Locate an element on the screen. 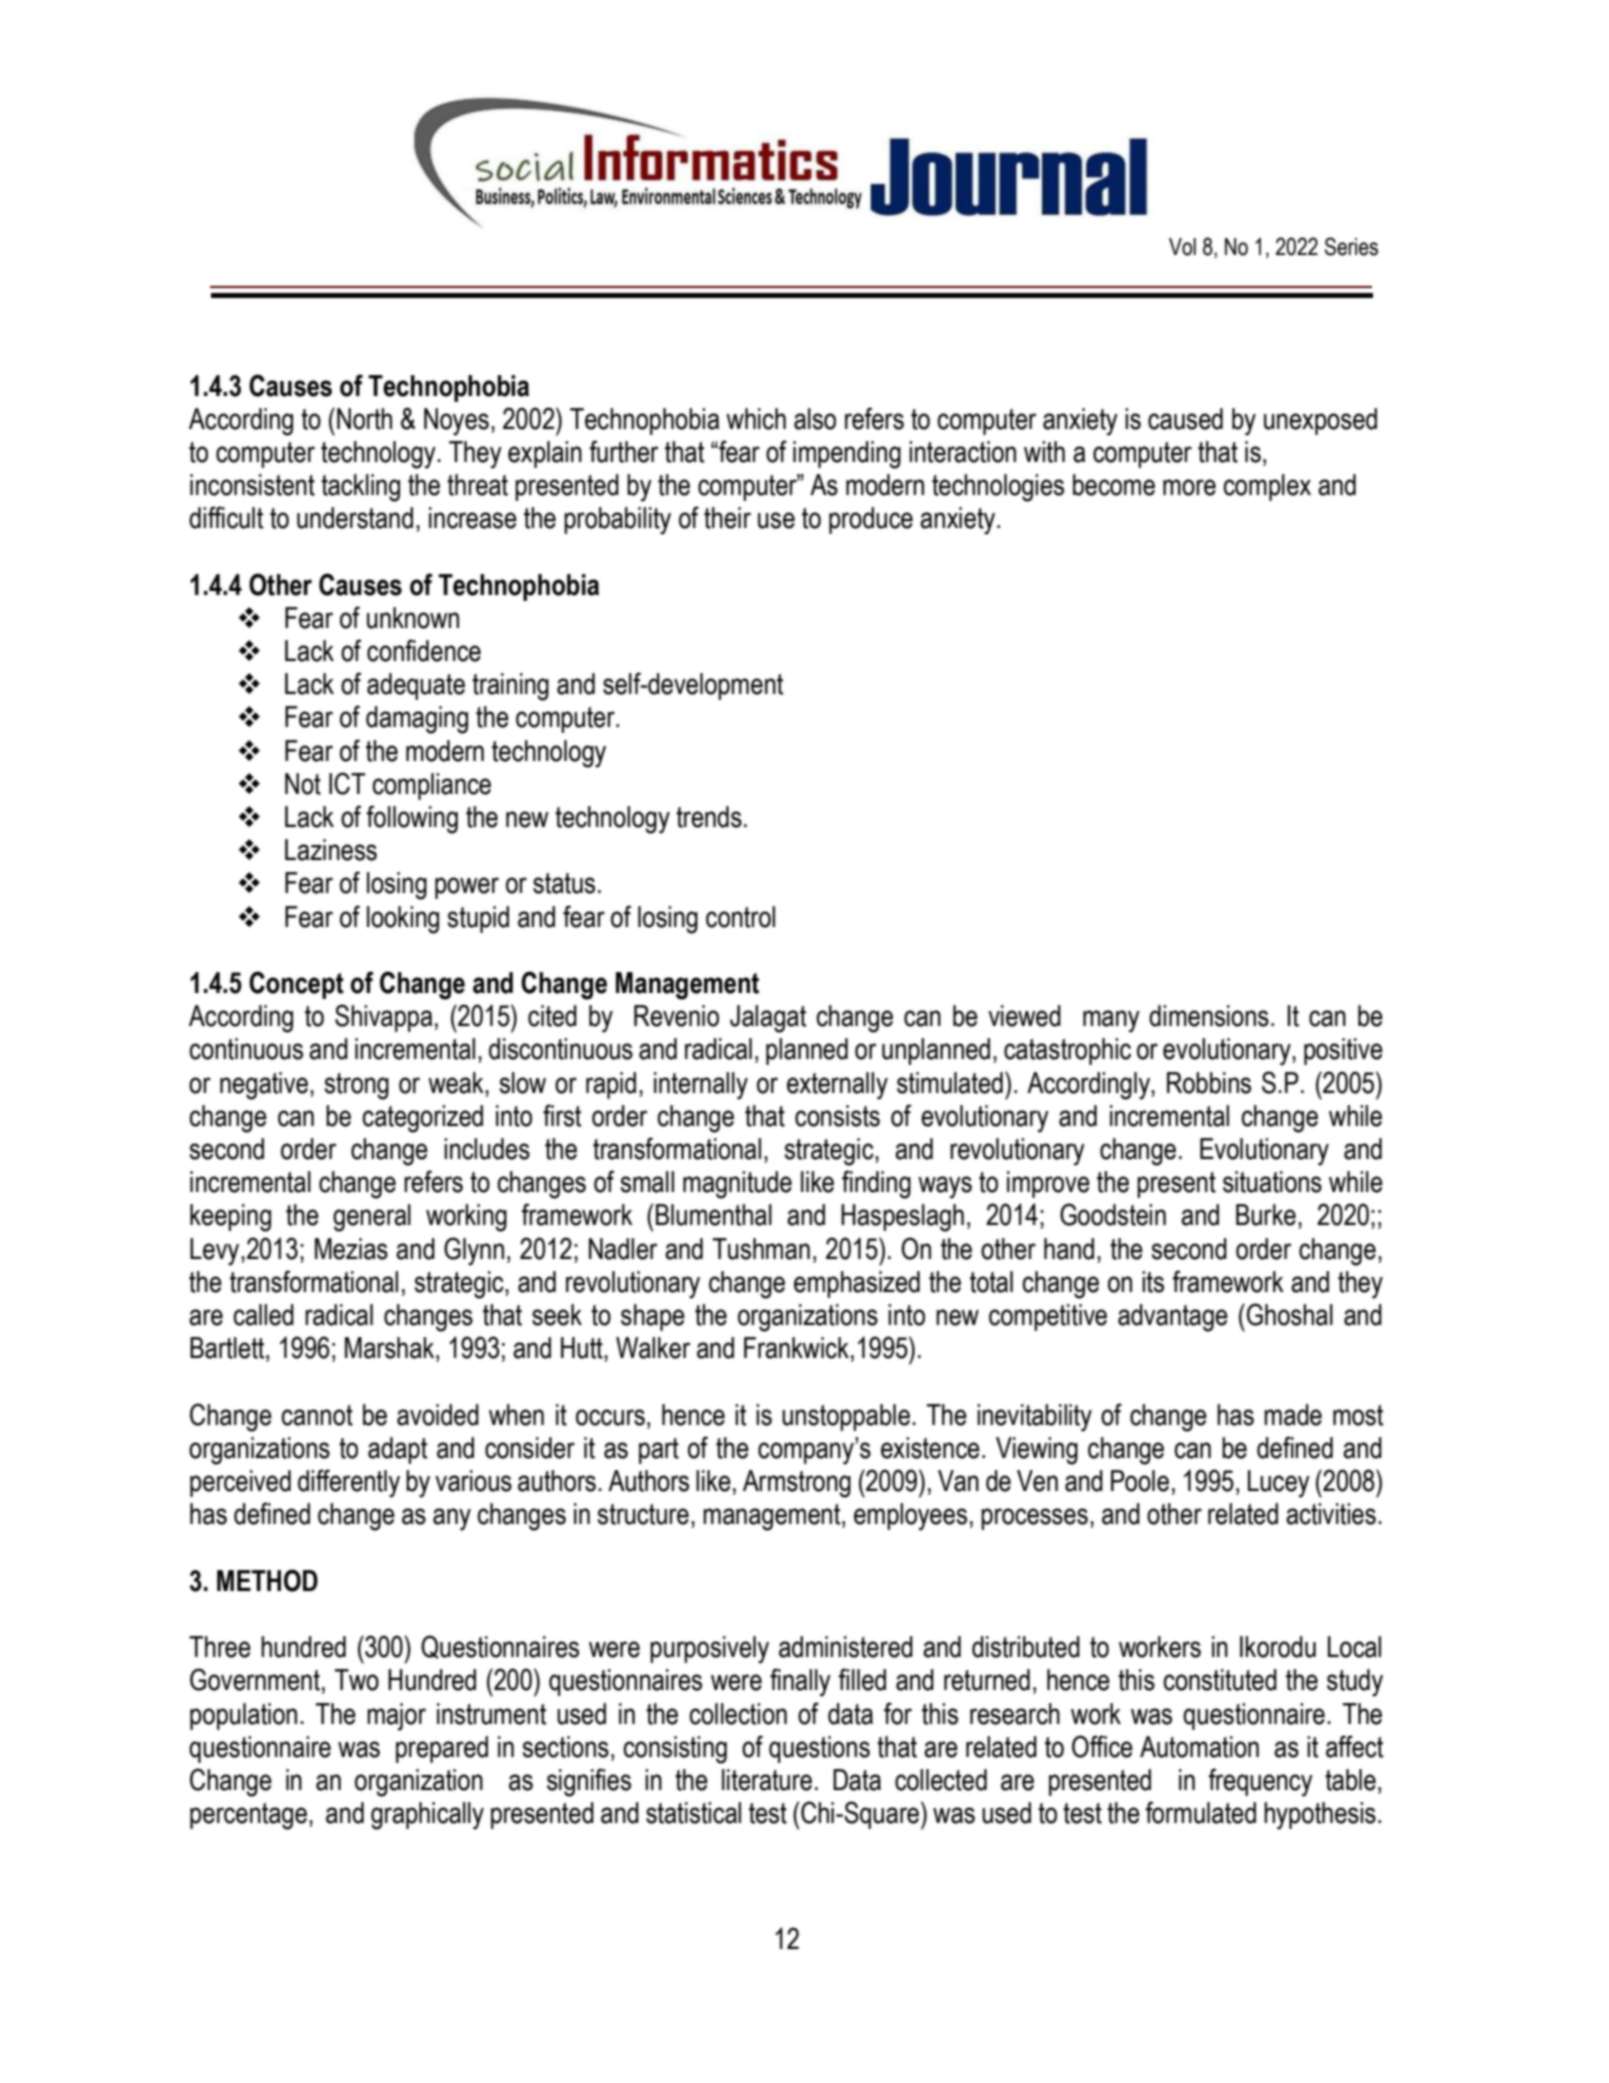 The image size is (1609, 2083). literature is located at coordinates (767, 1780).
